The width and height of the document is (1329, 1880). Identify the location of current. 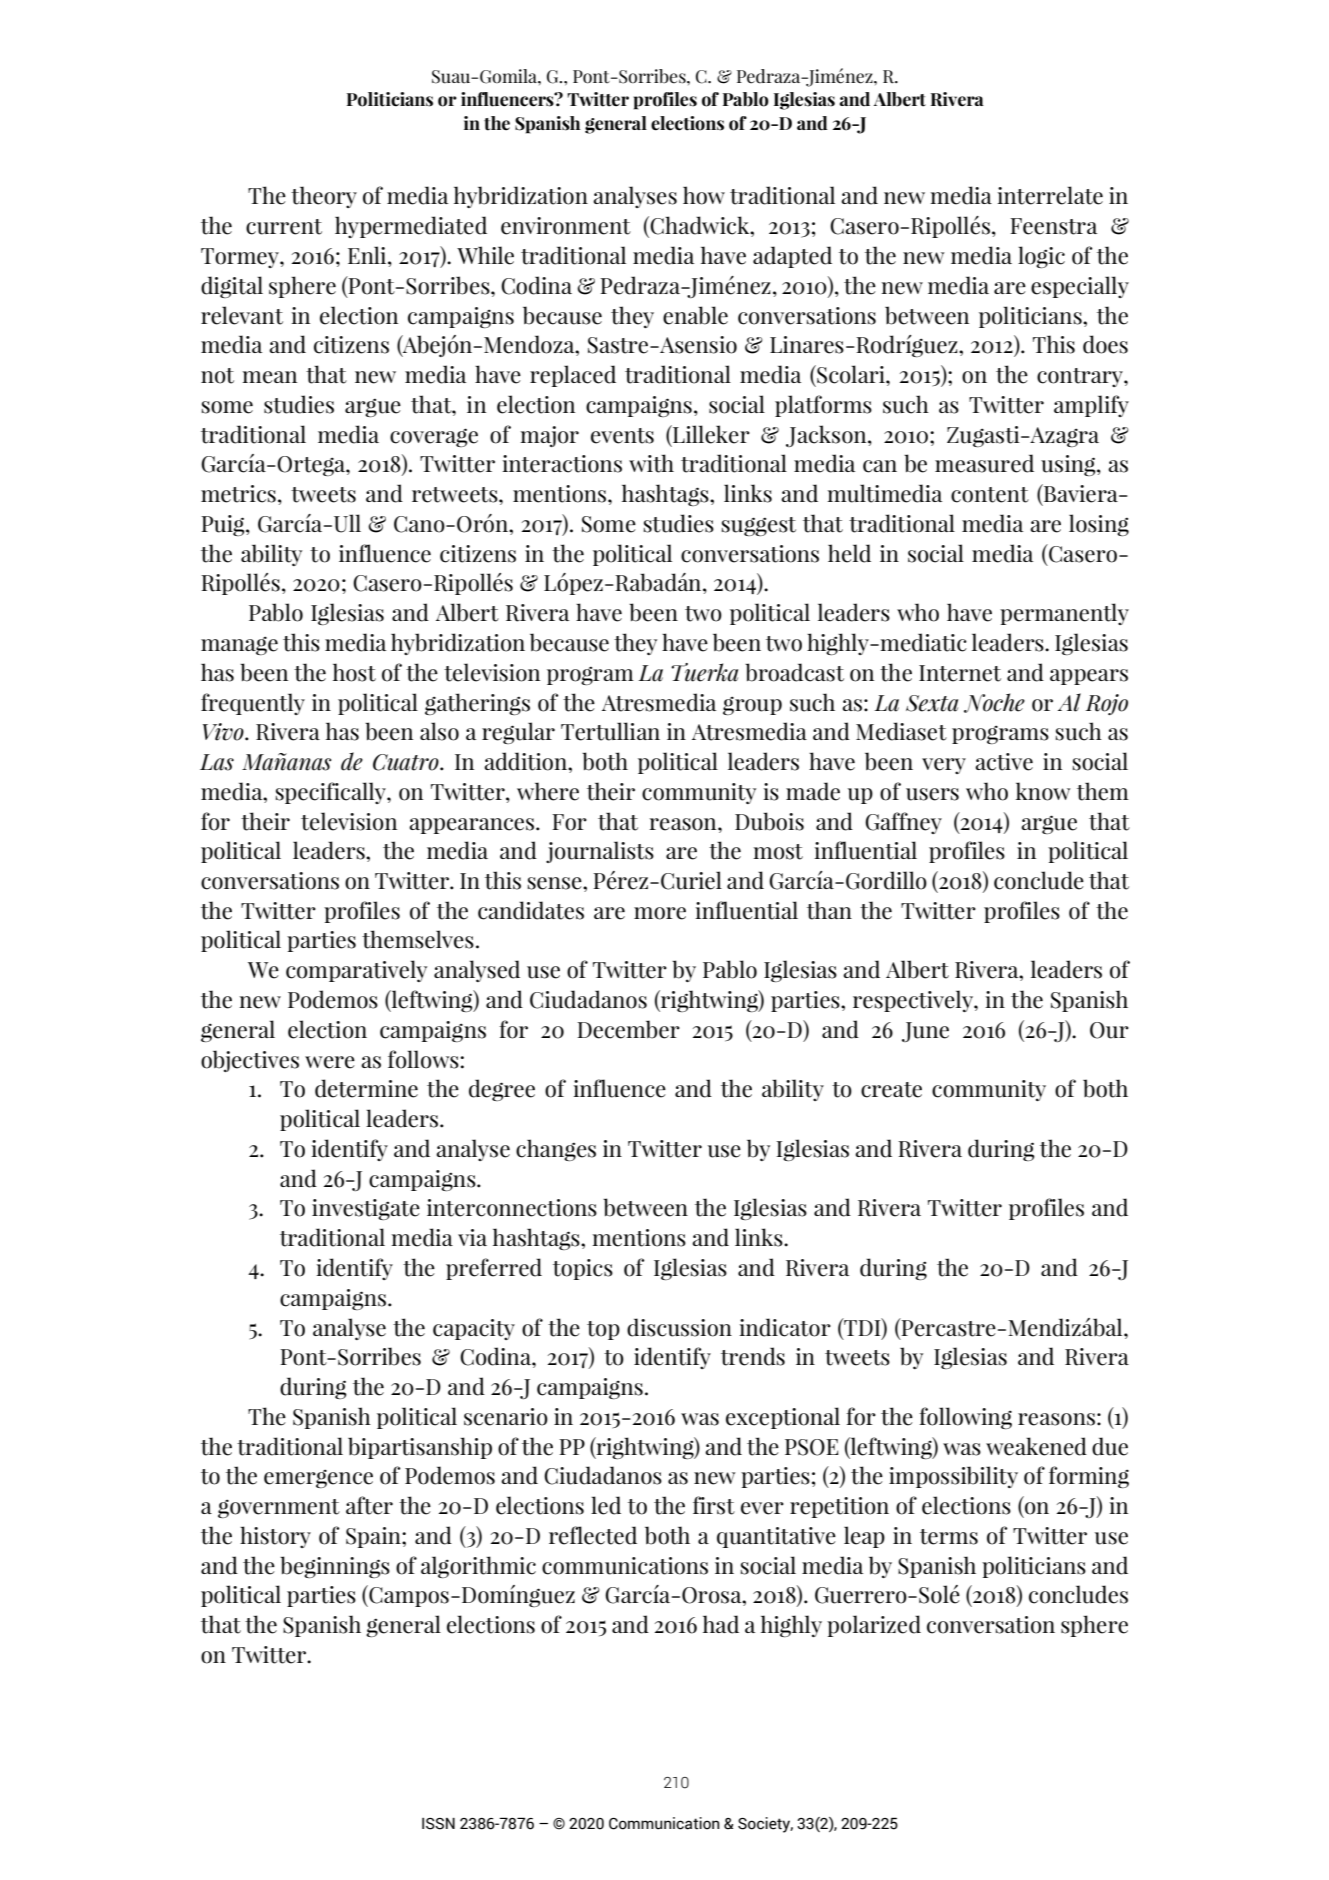
(284, 227).
